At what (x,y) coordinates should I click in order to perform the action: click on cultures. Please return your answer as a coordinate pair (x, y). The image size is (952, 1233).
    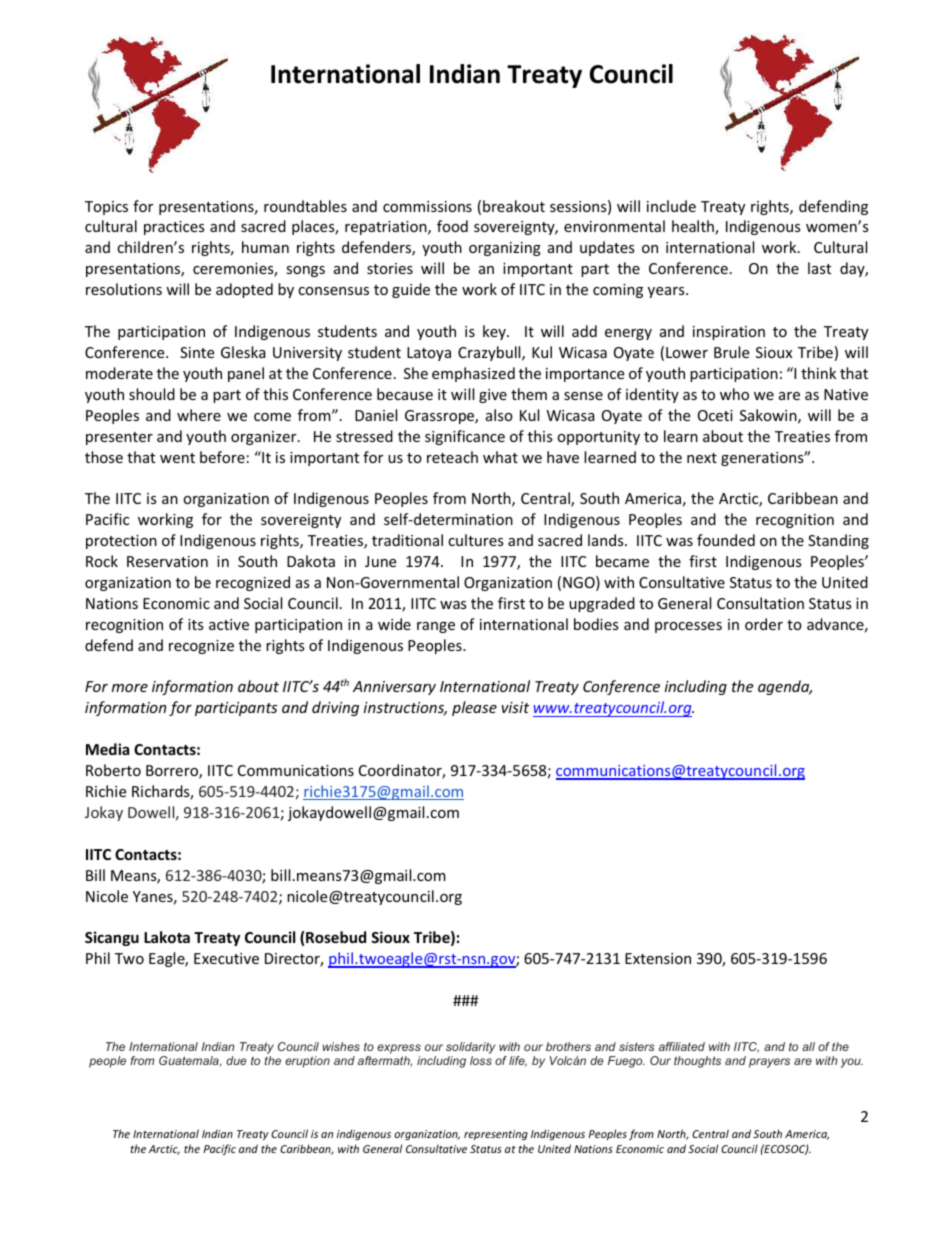
    Looking at the image, I should click on (476, 540).
